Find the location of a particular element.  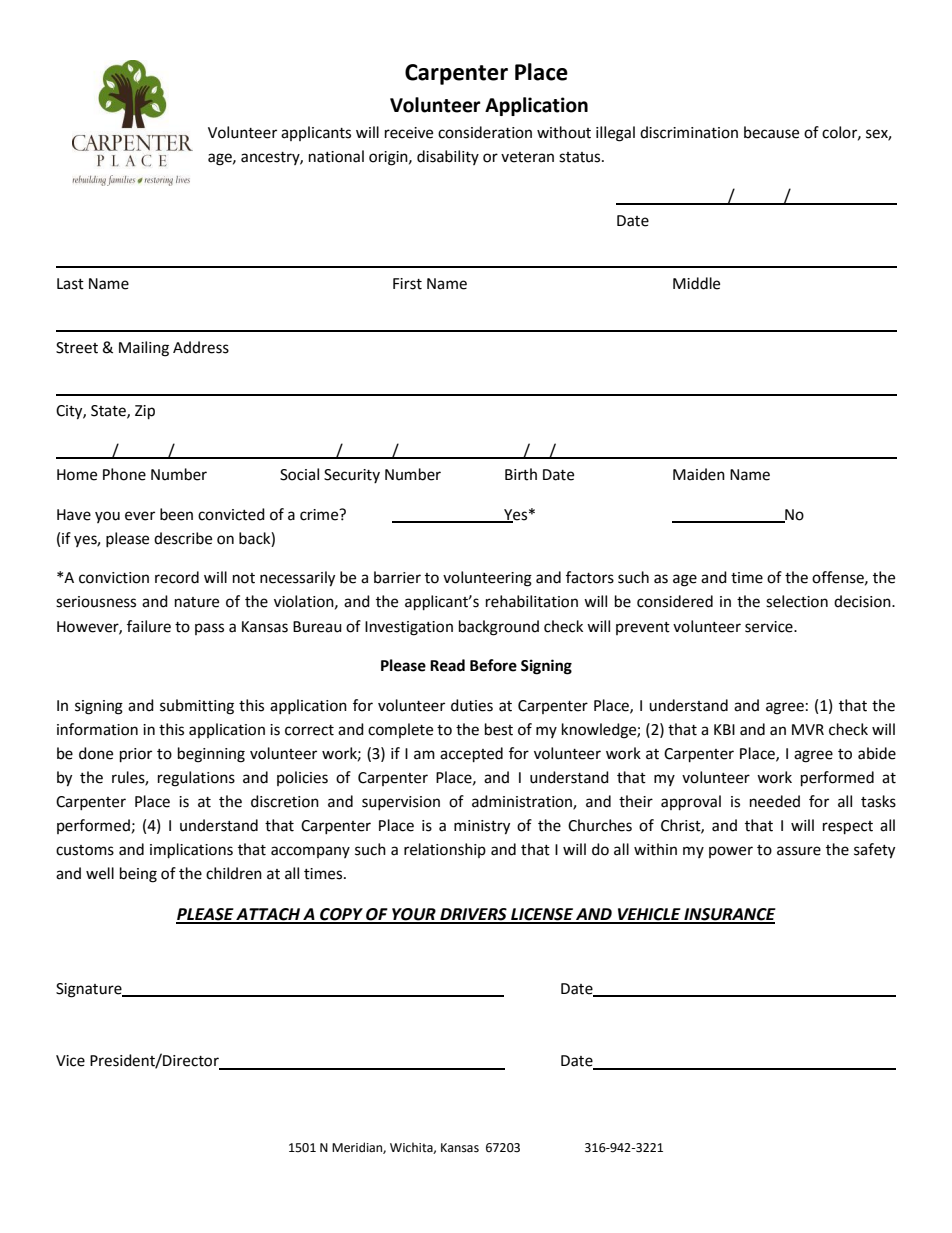

DRIVERS is located at coordinates (473, 915).
